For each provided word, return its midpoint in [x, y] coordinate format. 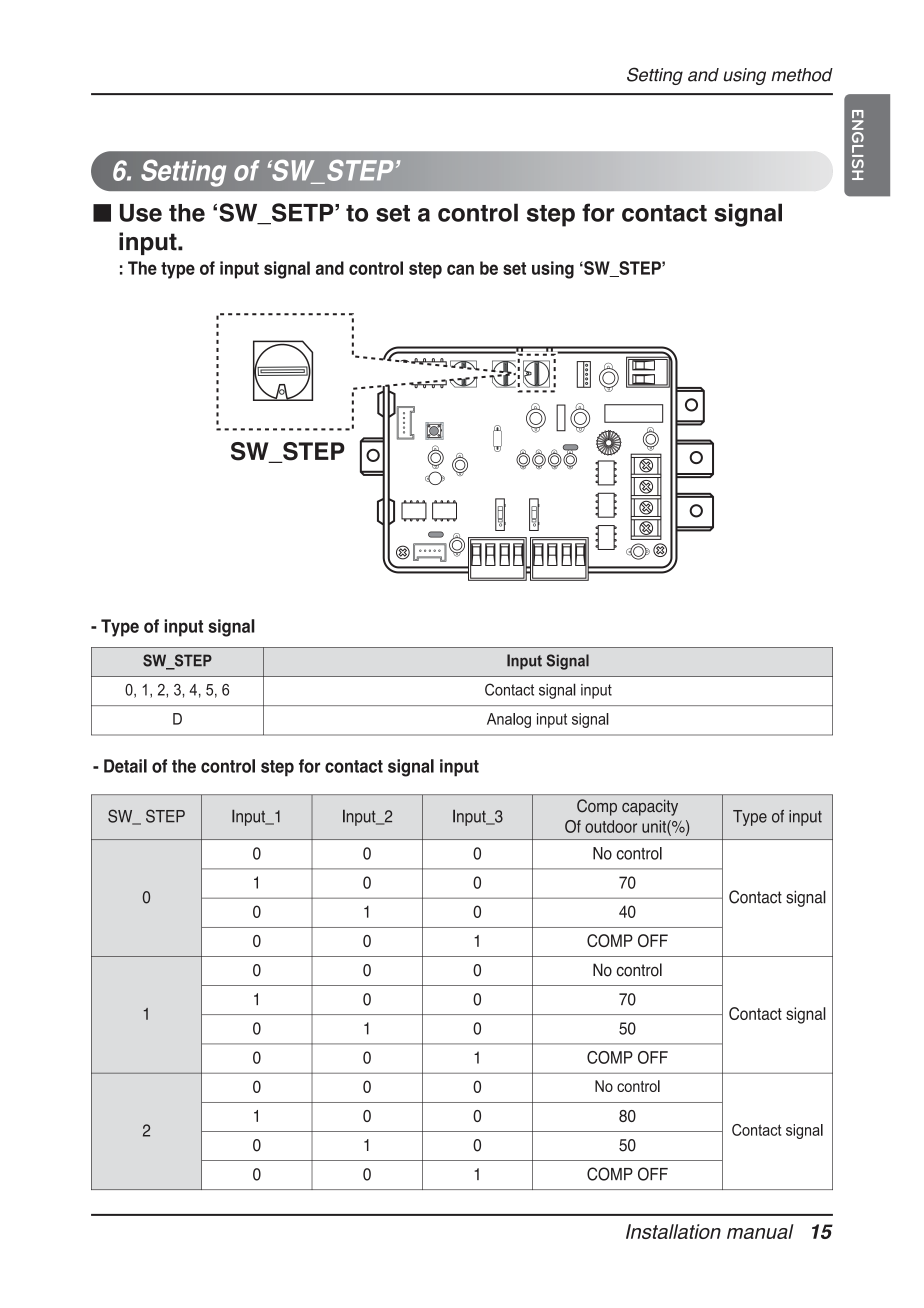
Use [141, 213]
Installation [673, 1231]
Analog [509, 720]
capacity [650, 807]
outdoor [611, 826]
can [460, 269]
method [802, 75]
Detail [125, 766]
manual [760, 1231]
